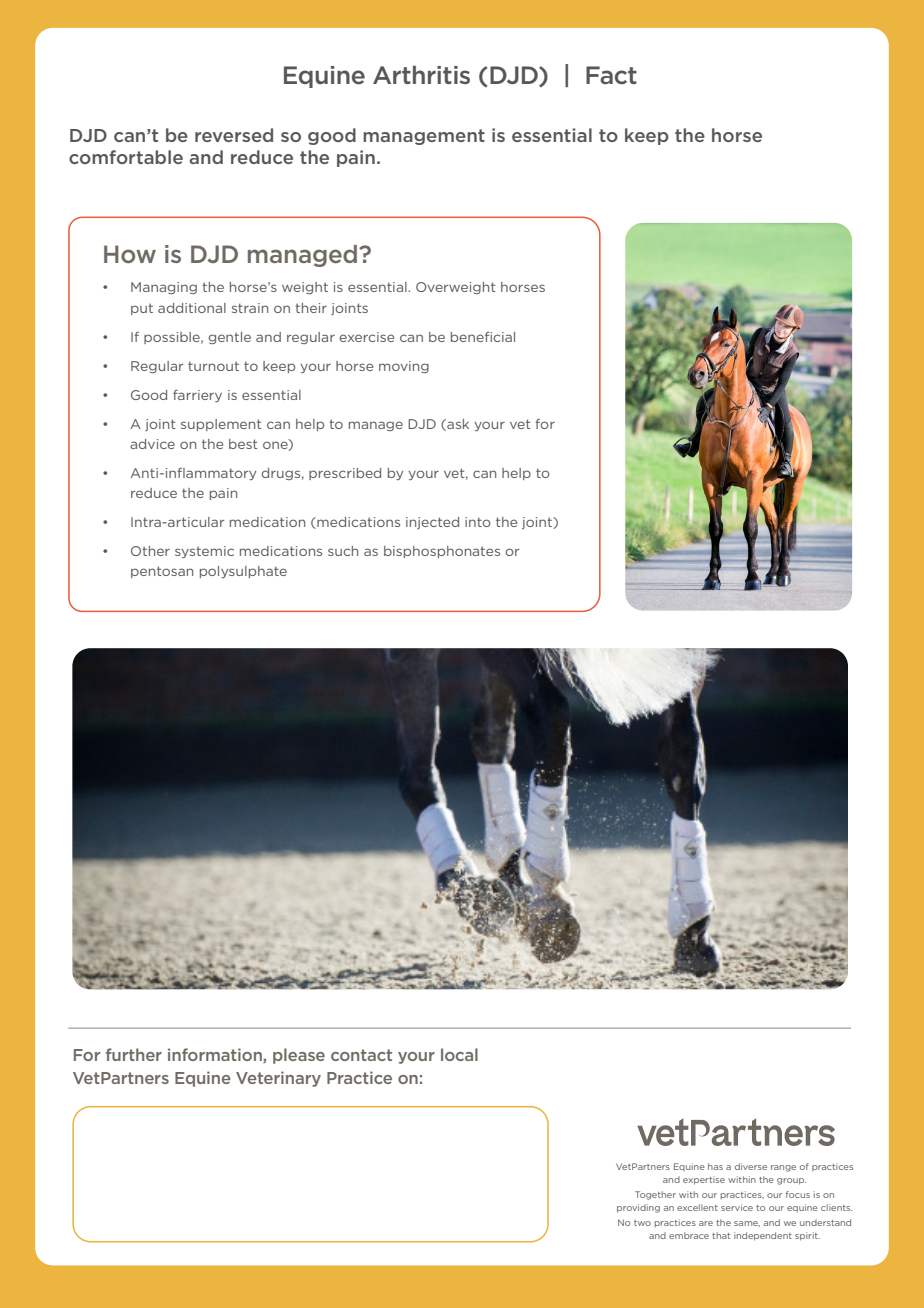 Image resolution: width=924 pixels, height=1308 pixels. Describe the element at coordinates (234, 135) in the document. I see `reversed` at that location.
